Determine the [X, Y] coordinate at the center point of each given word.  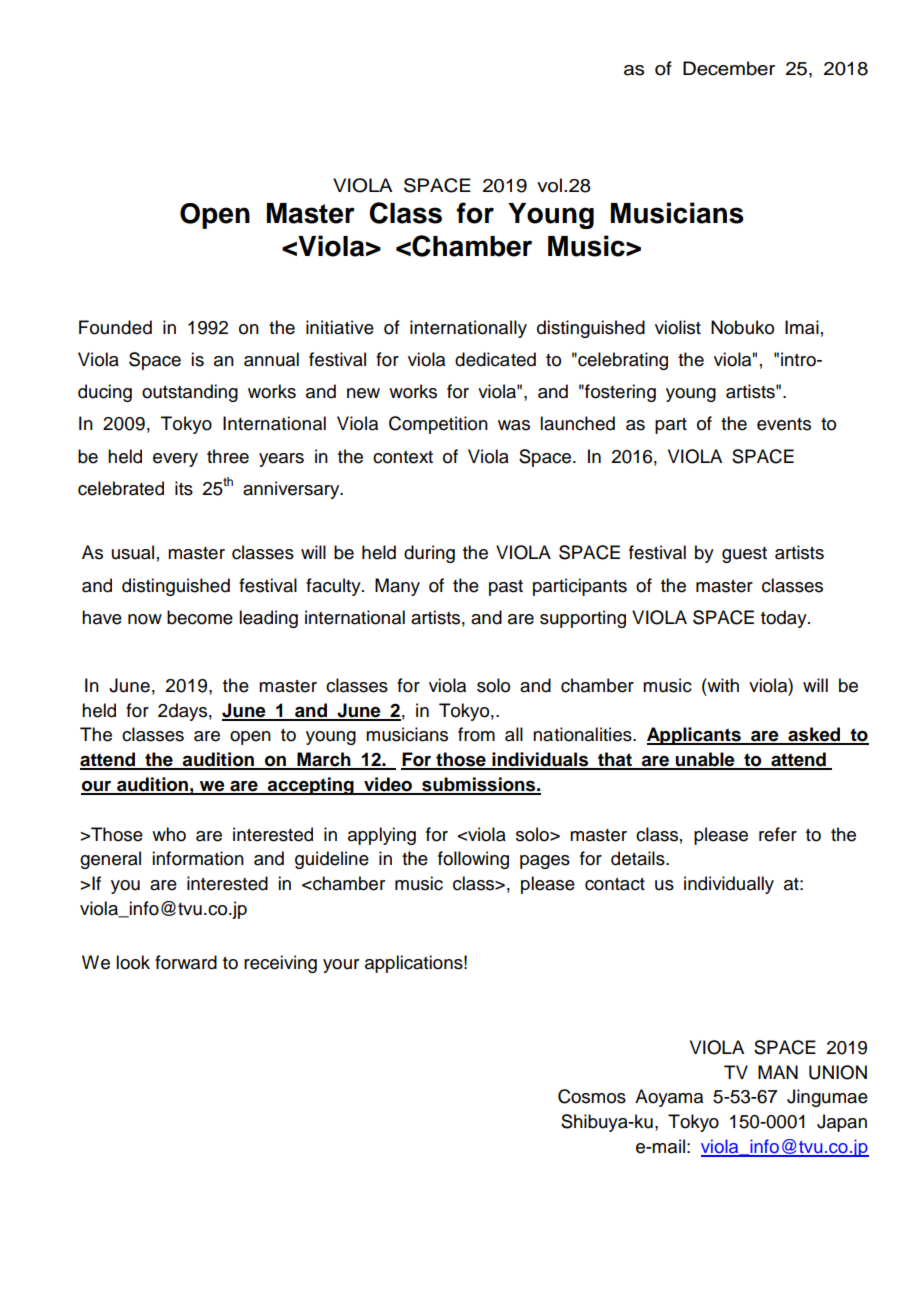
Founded [115, 327]
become [200, 617]
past [506, 588]
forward [186, 962]
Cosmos [592, 1096]
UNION [838, 1072]
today [785, 619]
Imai [802, 327]
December [729, 68]
